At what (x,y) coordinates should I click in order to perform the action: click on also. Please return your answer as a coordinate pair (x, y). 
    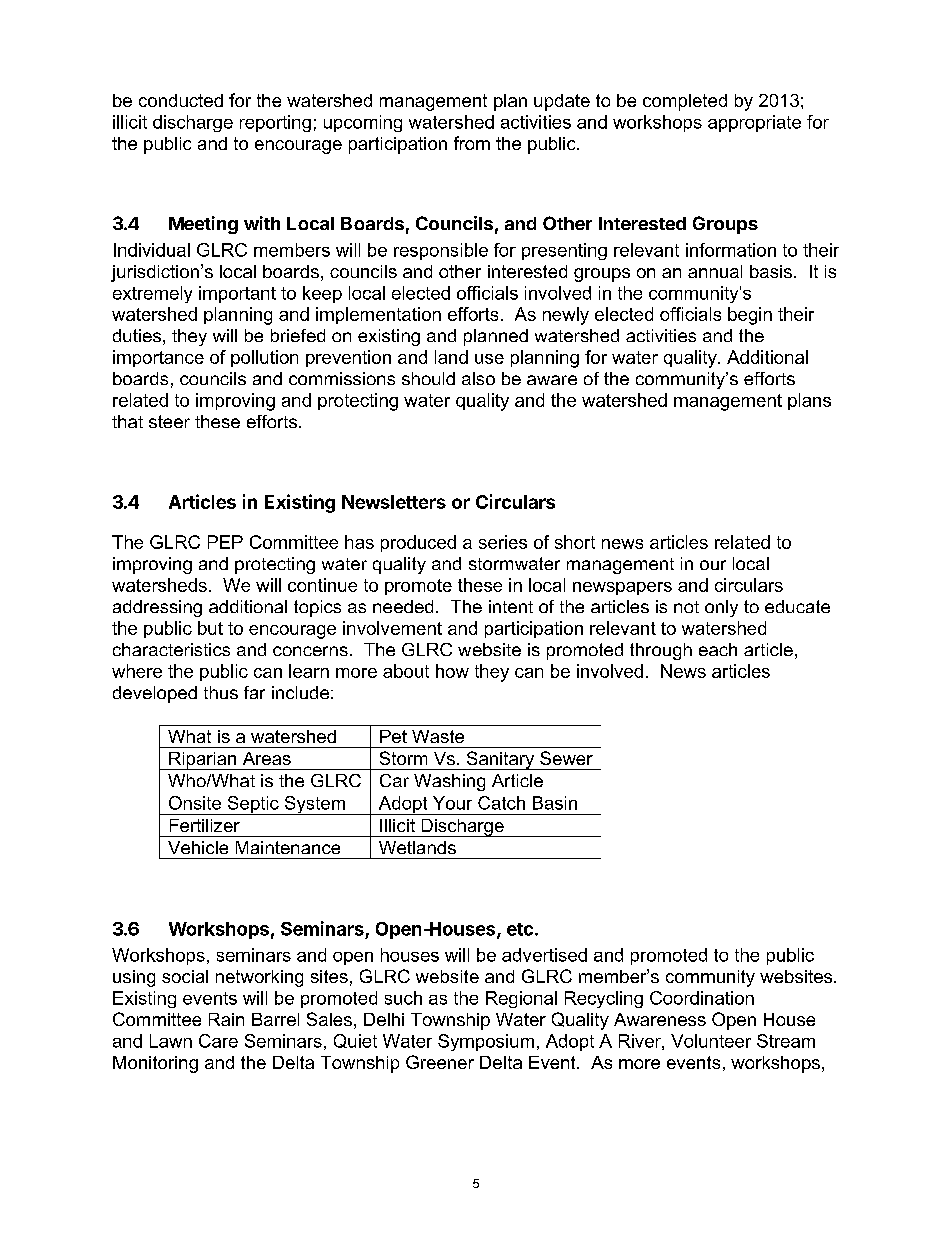
    Looking at the image, I should click on (478, 378).
